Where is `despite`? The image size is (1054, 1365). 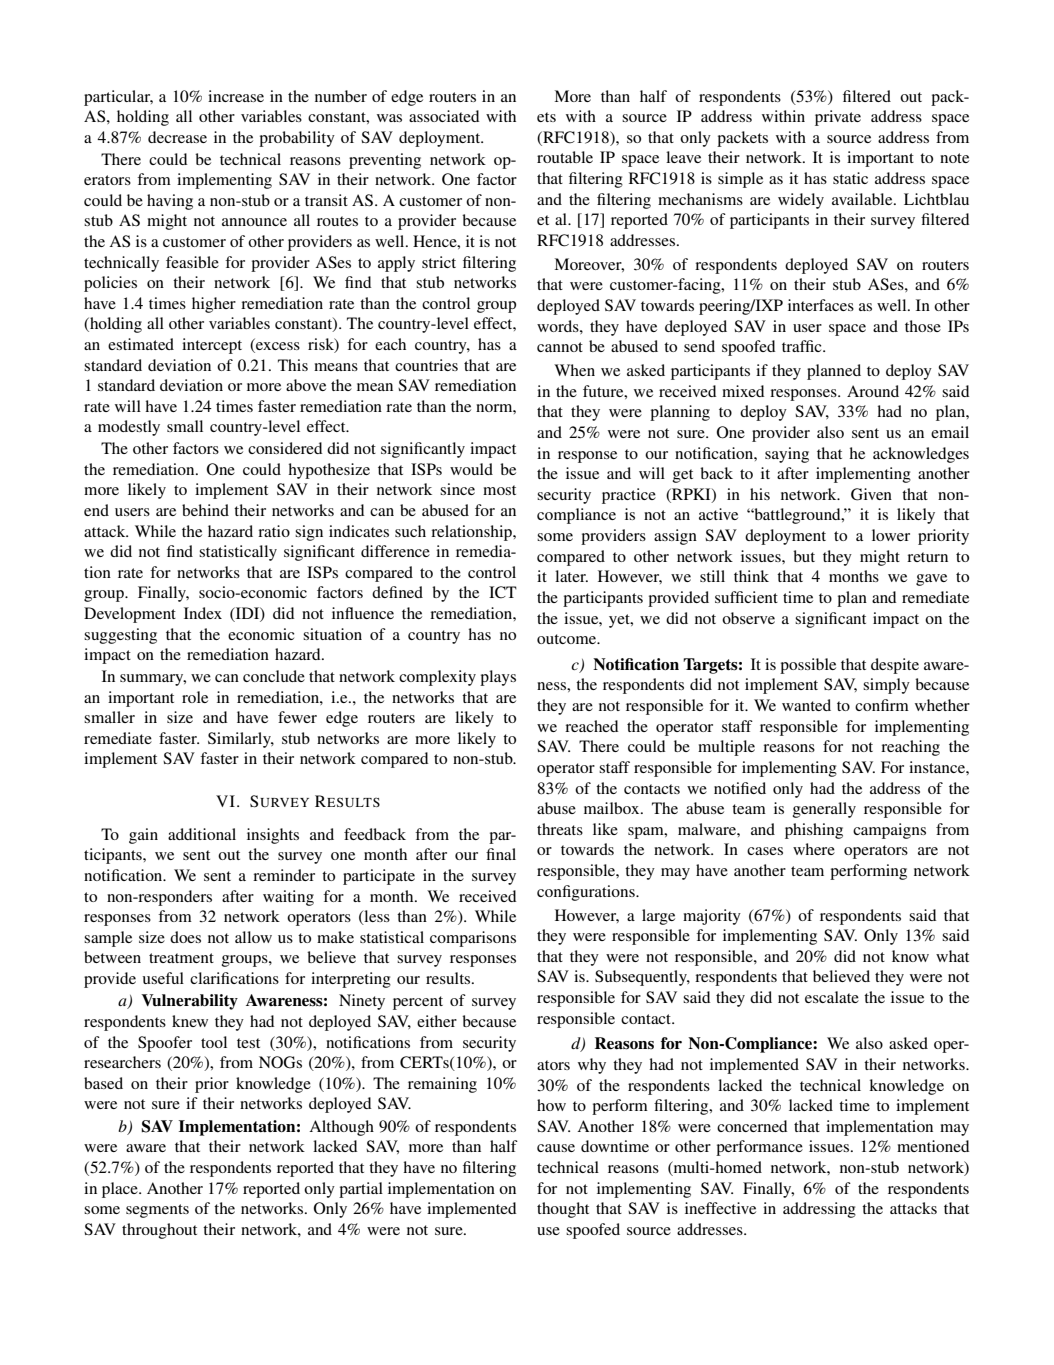 despite is located at coordinates (895, 666).
